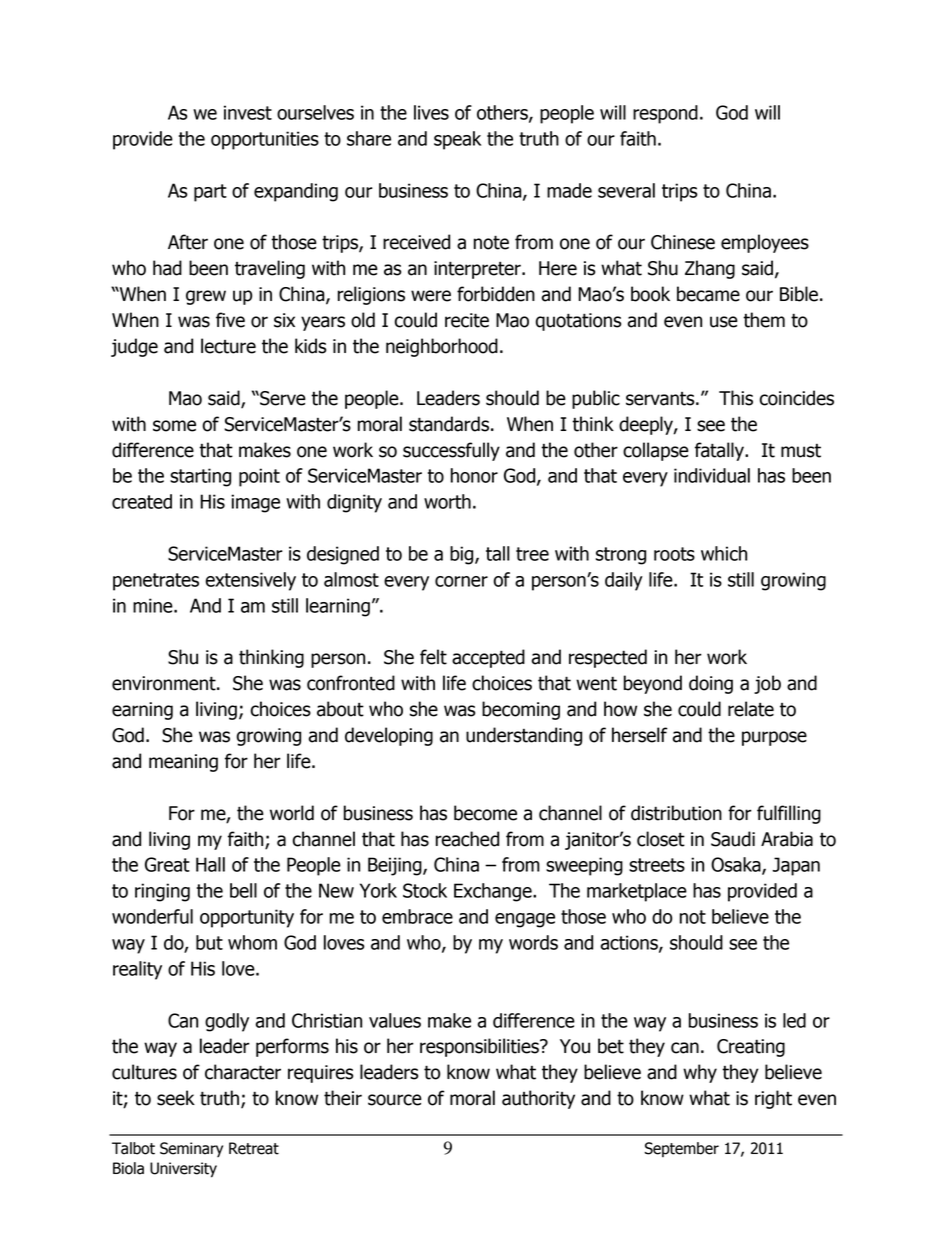 Image resolution: width=952 pixels, height=1233 pixels. Describe the element at coordinates (191, 1149) in the screenshot. I see `Seminary` at that location.
